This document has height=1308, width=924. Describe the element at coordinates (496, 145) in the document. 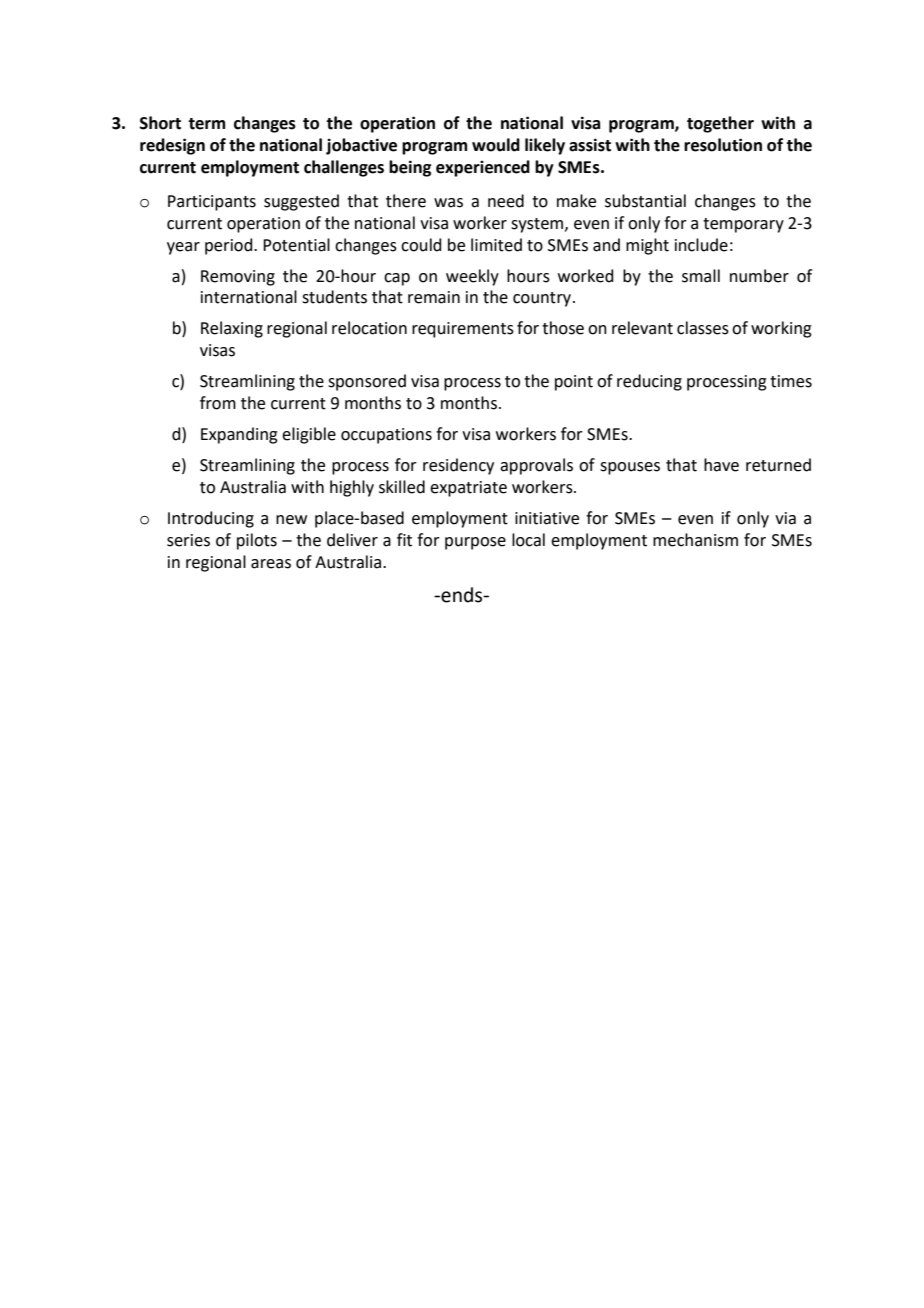

I see `would` at that location.
